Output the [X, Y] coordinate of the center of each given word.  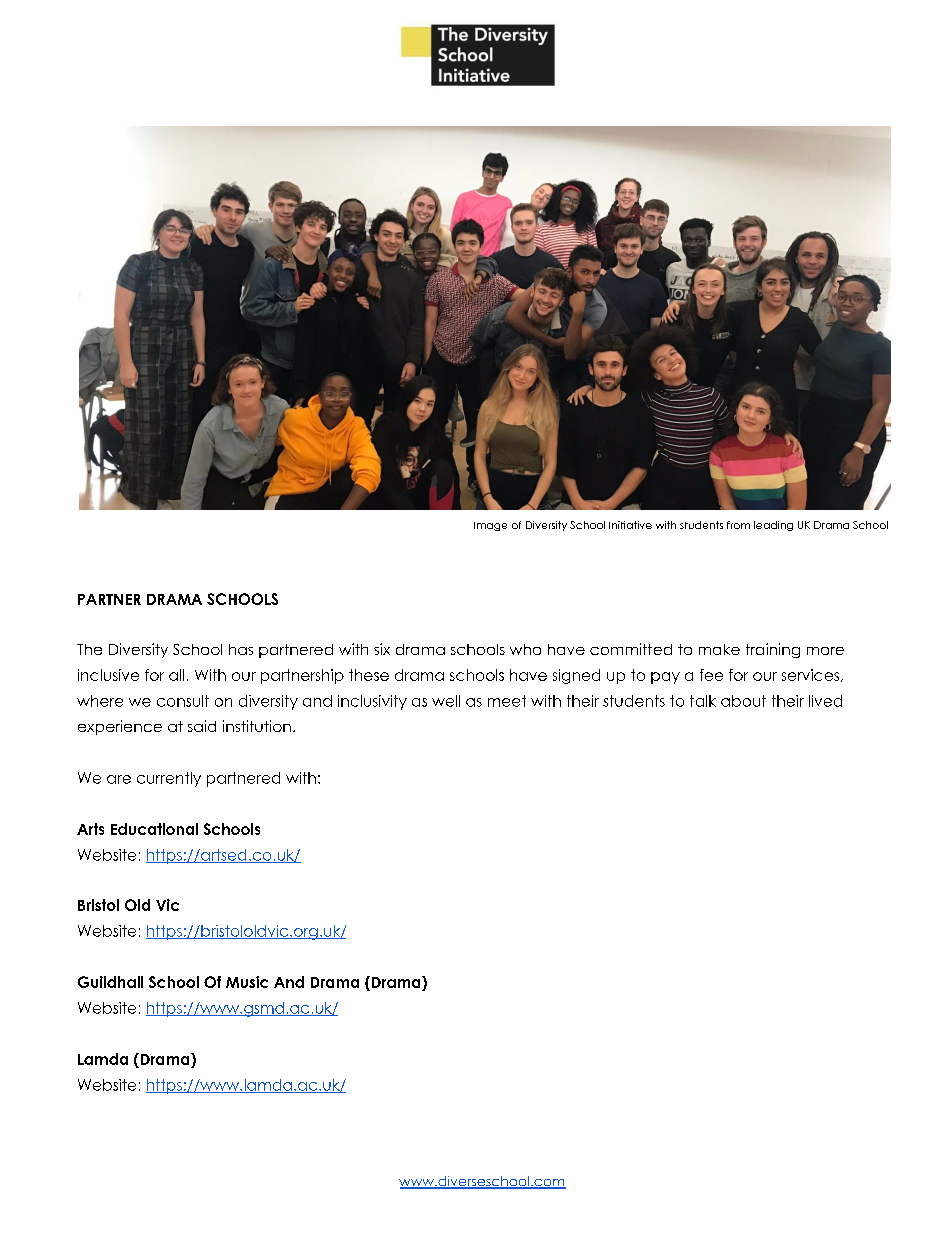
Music [247, 982]
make [719, 649]
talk [703, 701]
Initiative [630, 525]
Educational [154, 829]
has [241, 649]
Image [490, 526]
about [743, 701]
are [119, 779]
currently [169, 779]
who [525, 649]
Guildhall [110, 982]
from [738, 525]
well [446, 701]
